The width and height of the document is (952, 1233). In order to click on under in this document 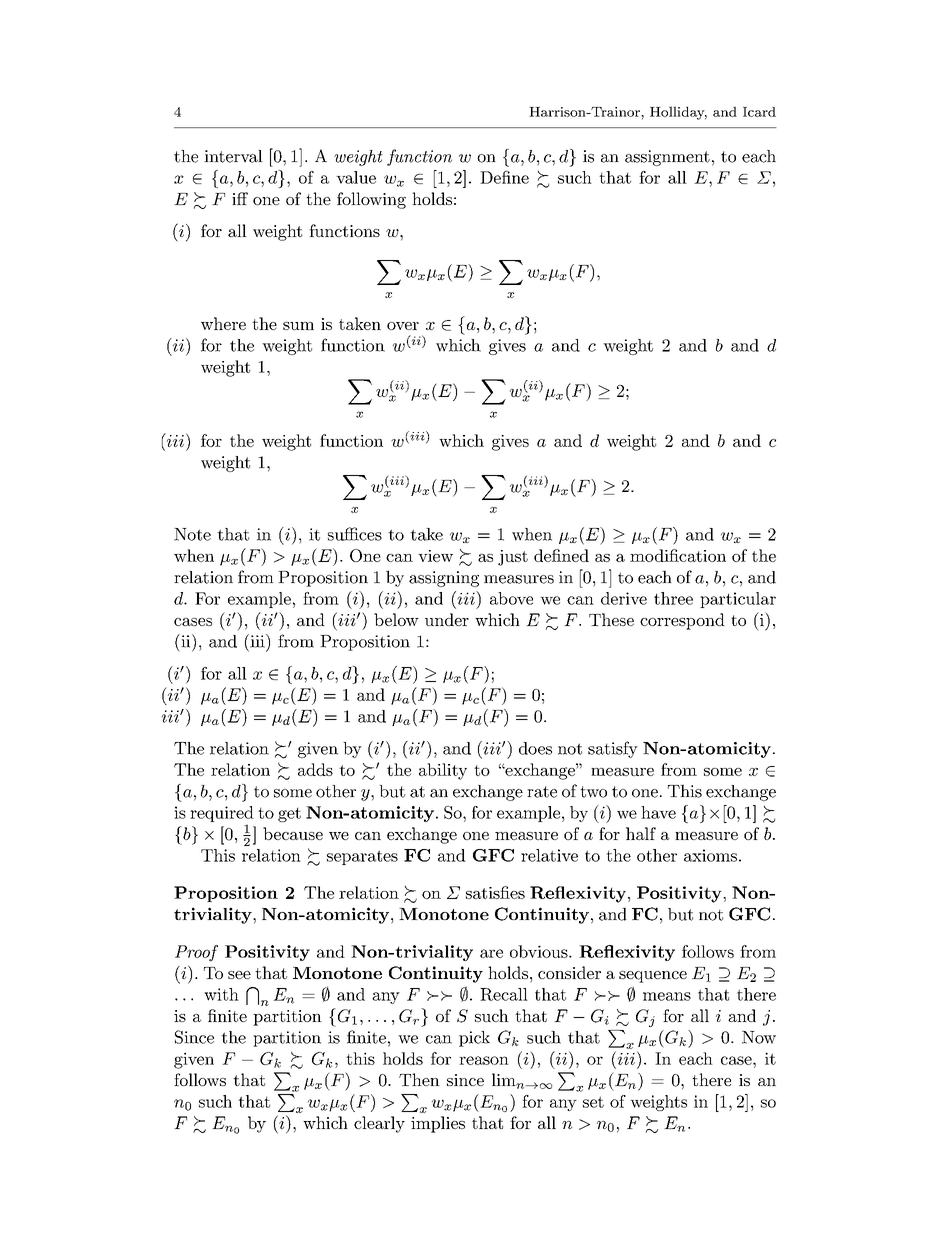, I will do `click(447, 619)`.
